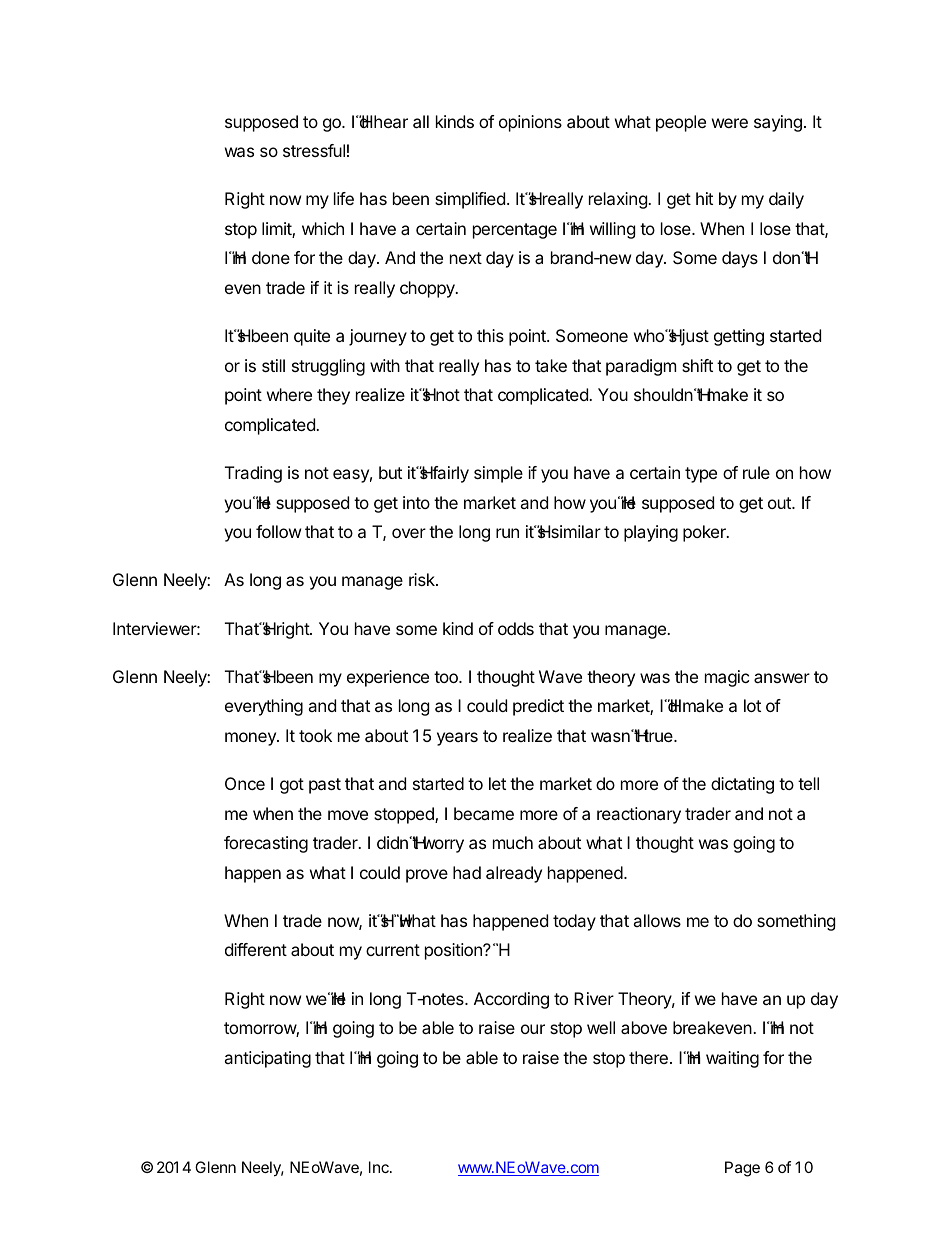 Image resolution: width=952 pixels, height=1233 pixels. What do you see at coordinates (530, 123) in the page?
I see `opinions` at bounding box center [530, 123].
